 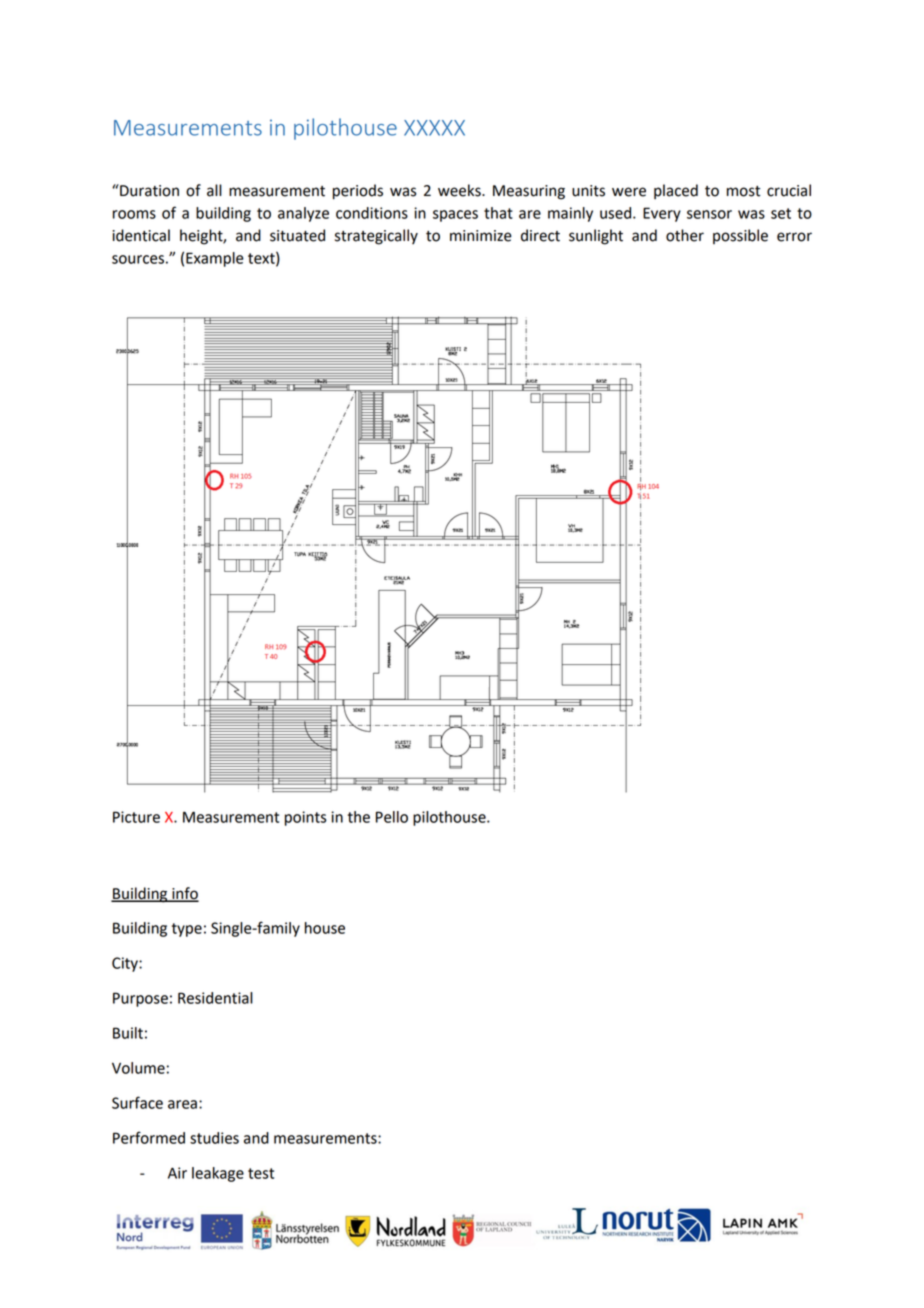 What do you see at coordinates (743, 191) in the image?
I see `most` at bounding box center [743, 191].
